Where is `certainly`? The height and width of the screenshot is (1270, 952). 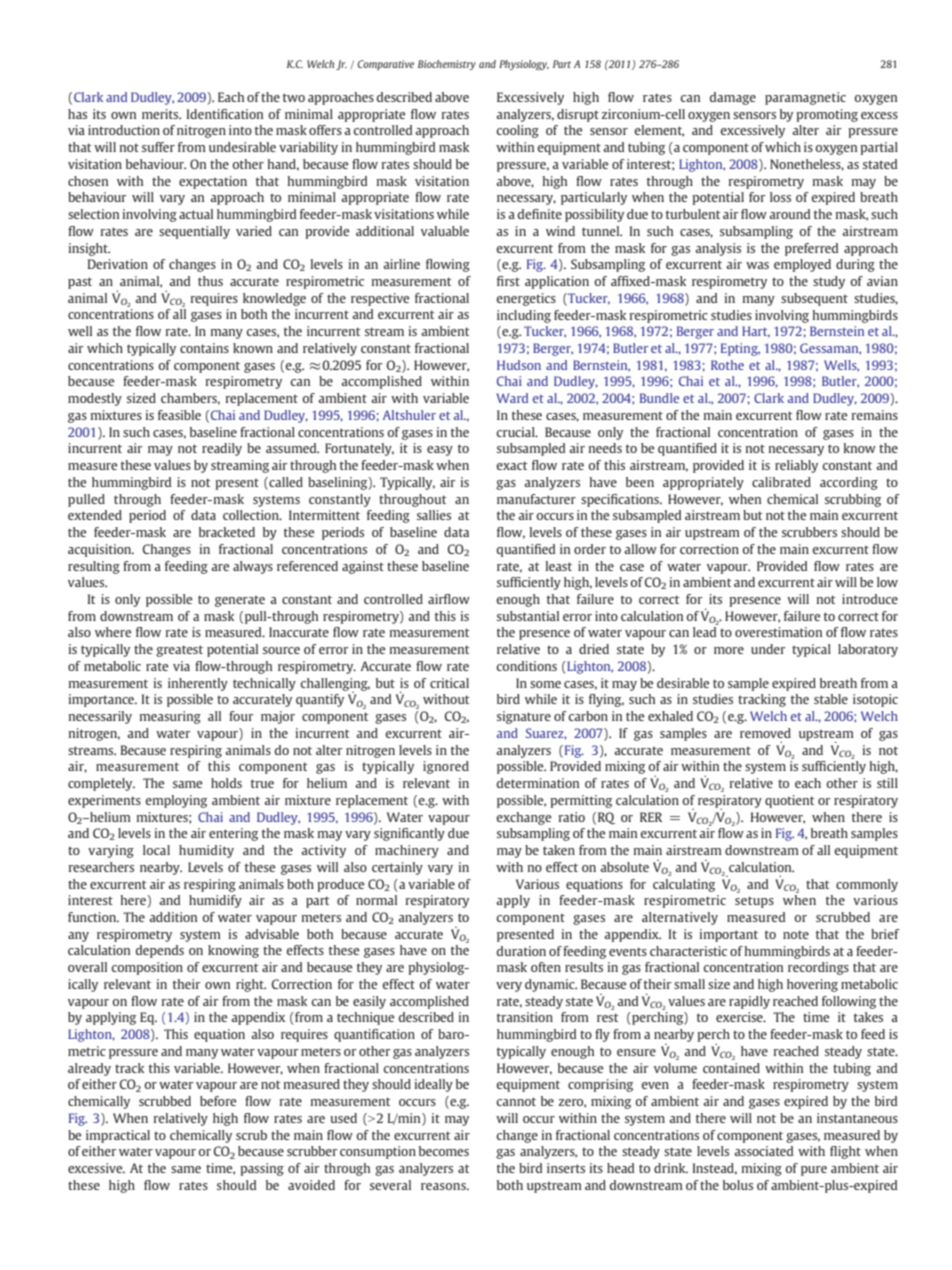
certainly is located at coordinates (397, 868).
